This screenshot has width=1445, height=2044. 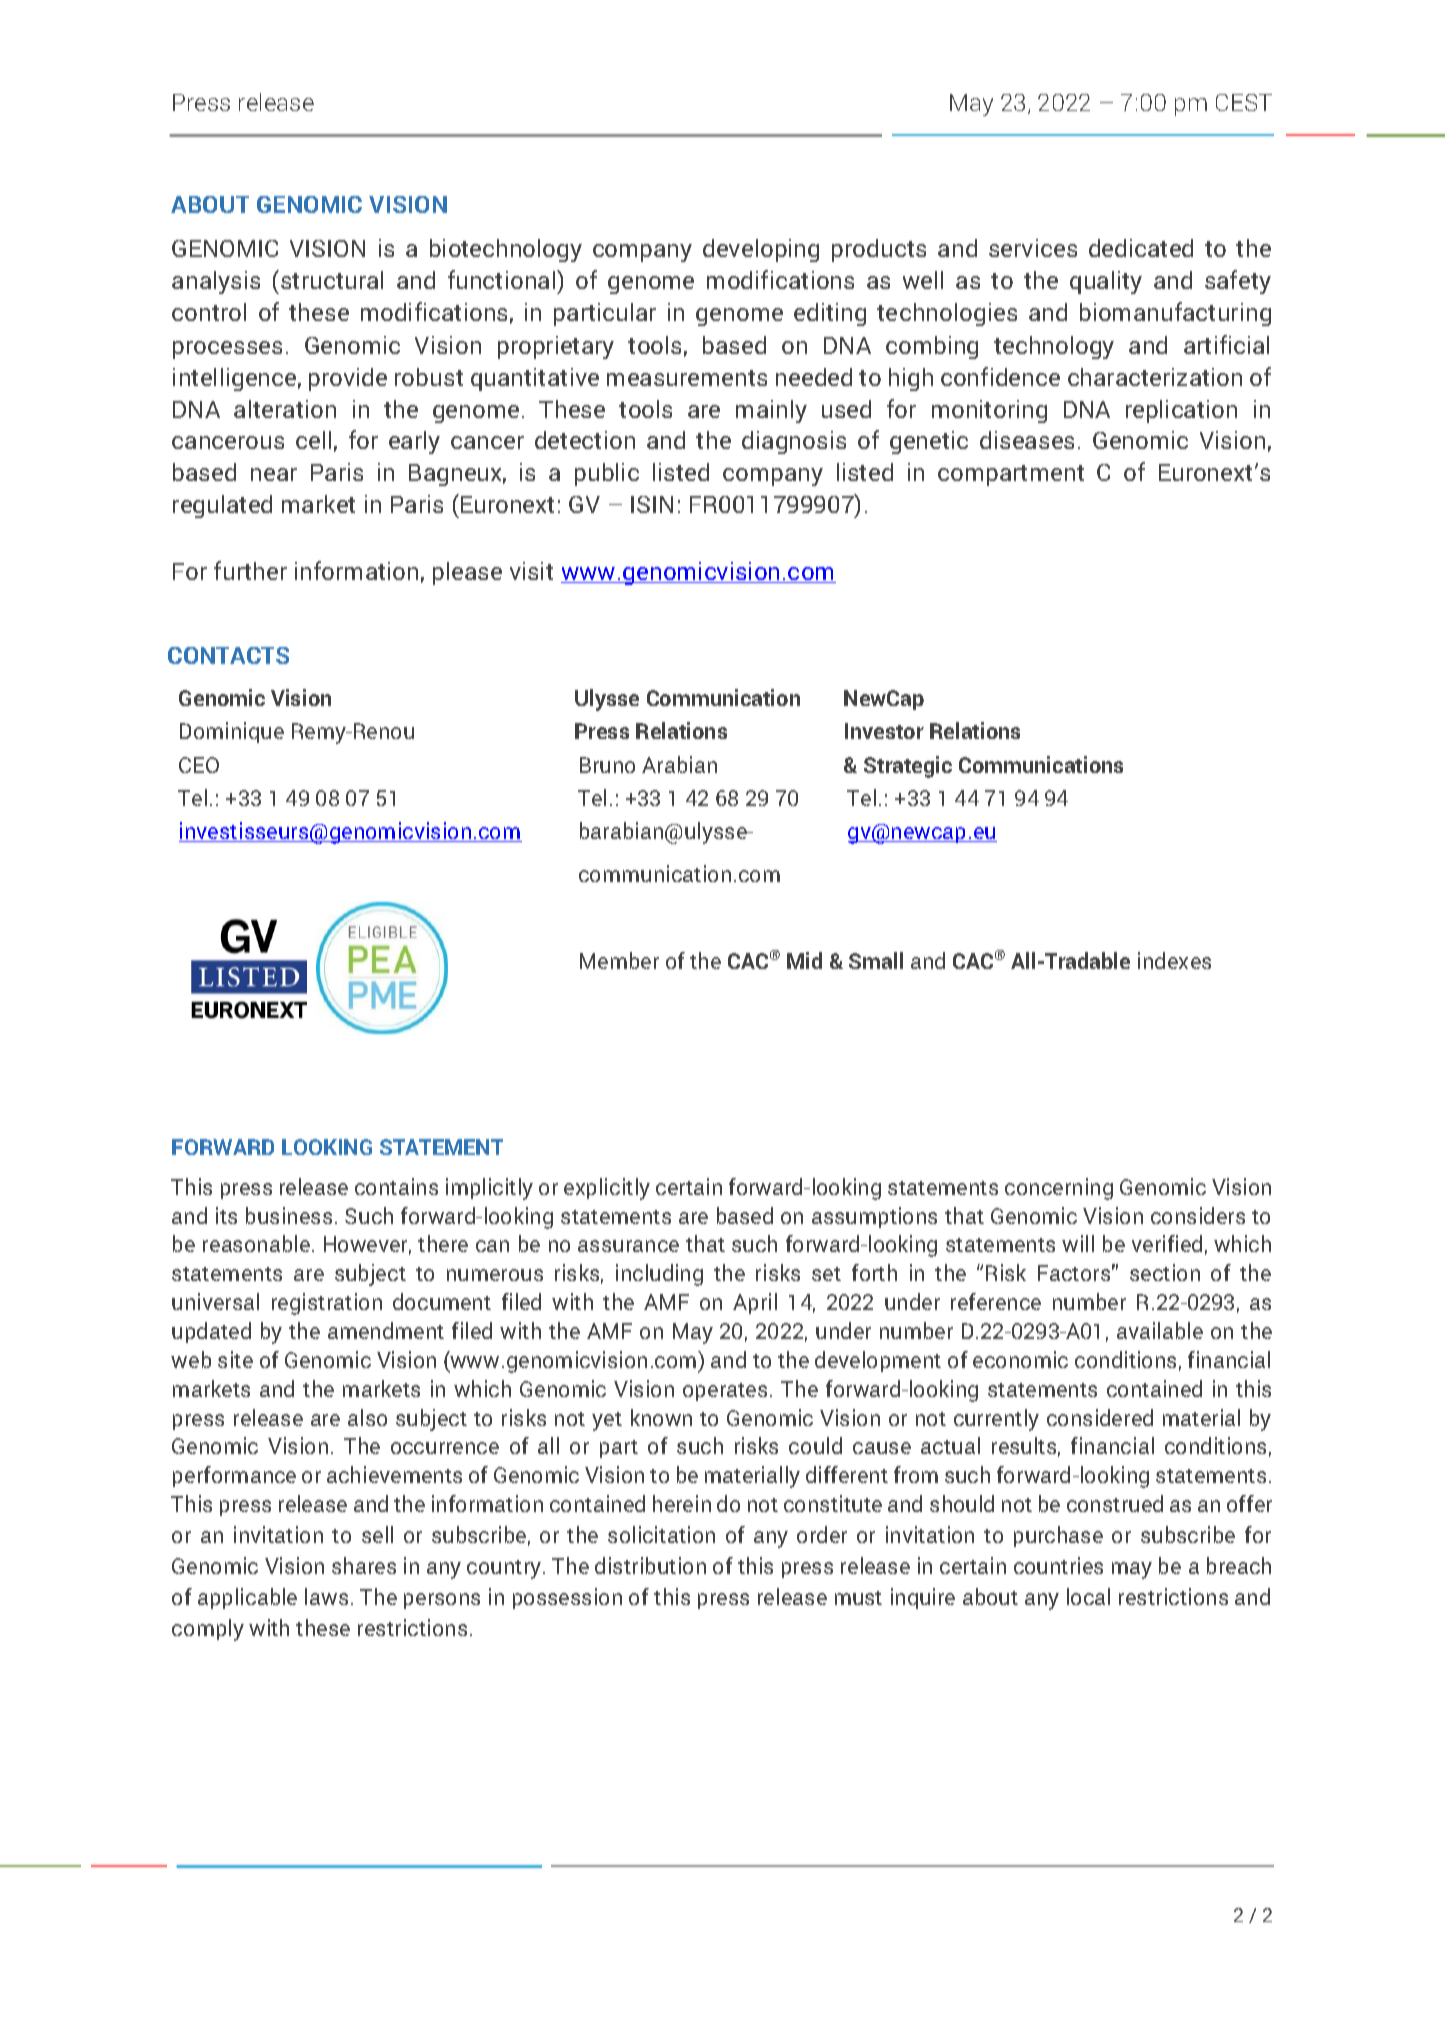 What do you see at coordinates (761, 250) in the screenshot?
I see `developing` at bounding box center [761, 250].
